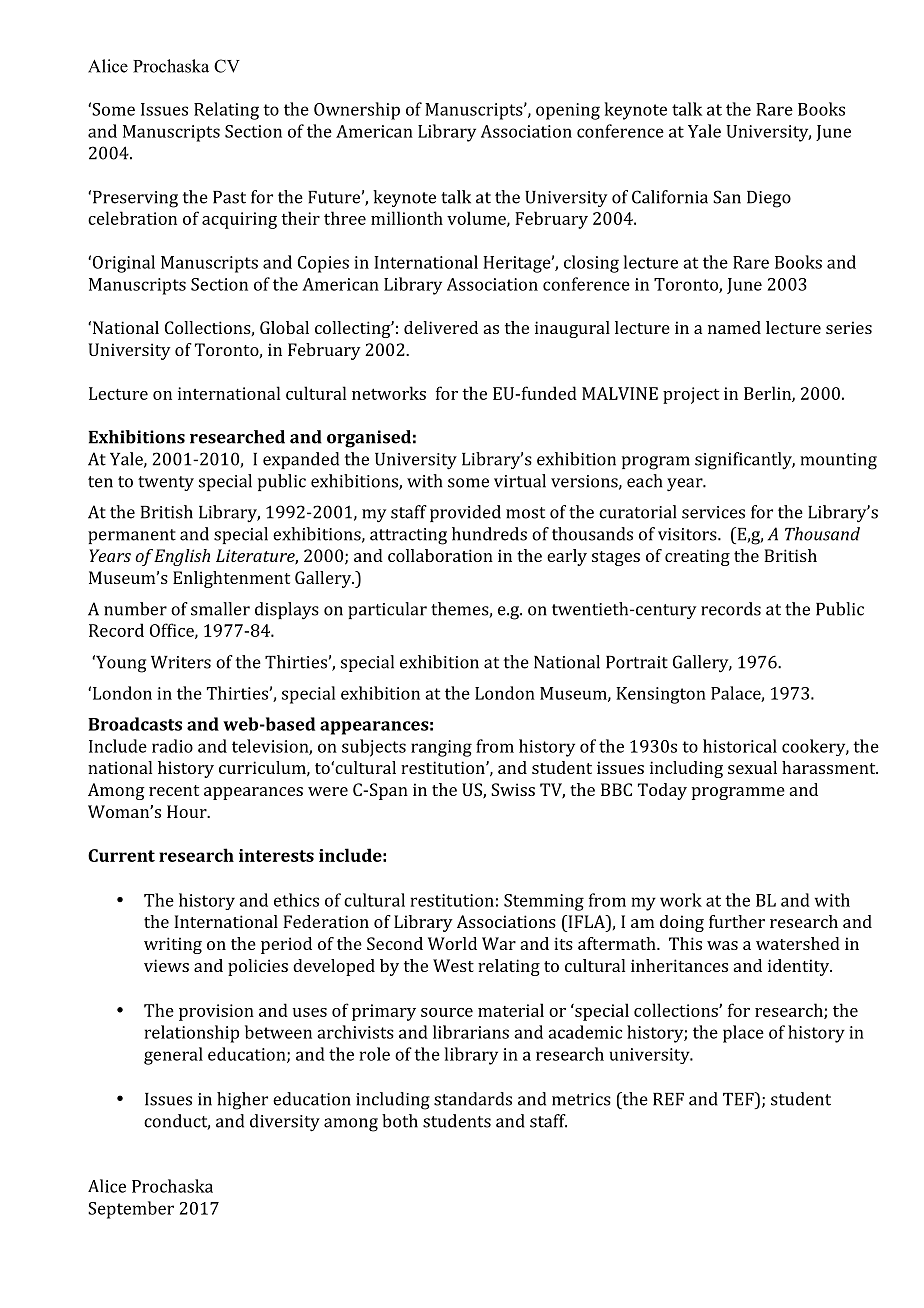 The image size is (924, 1308). Describe the element at coordinates (713, 512) in the screenshot. I see `services` at that location.
